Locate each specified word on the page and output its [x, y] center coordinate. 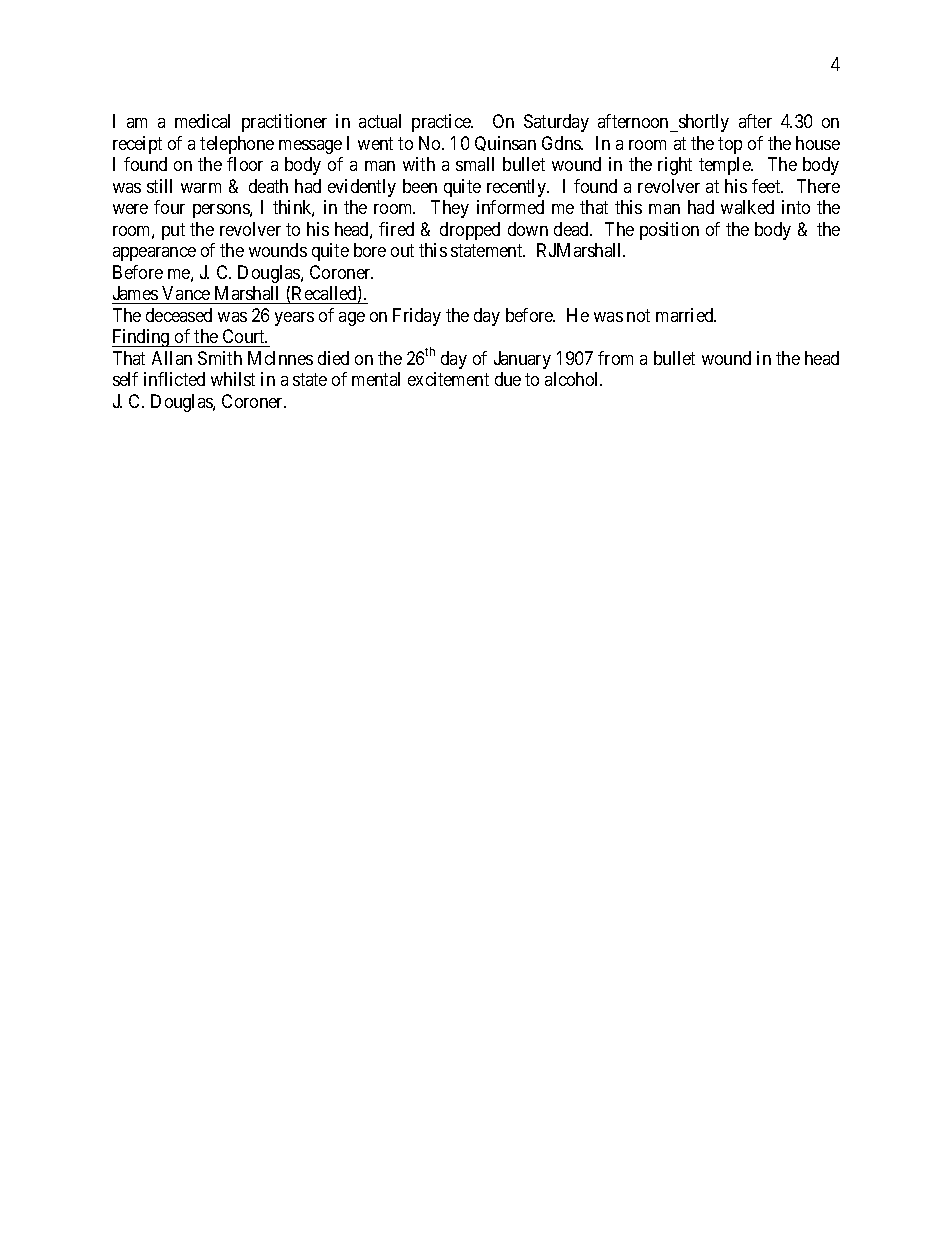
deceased [179, 315]
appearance [154, 254]
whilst [233, 379]
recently [518, 188]
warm [201, 188]
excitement [448, 379]
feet [767, 186]
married [686, 315]
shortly [703, 123]
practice [442, 123]
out [402, 251]
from [615, 358]
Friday [417, 317]
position [669, 231]
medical [202, 121]
